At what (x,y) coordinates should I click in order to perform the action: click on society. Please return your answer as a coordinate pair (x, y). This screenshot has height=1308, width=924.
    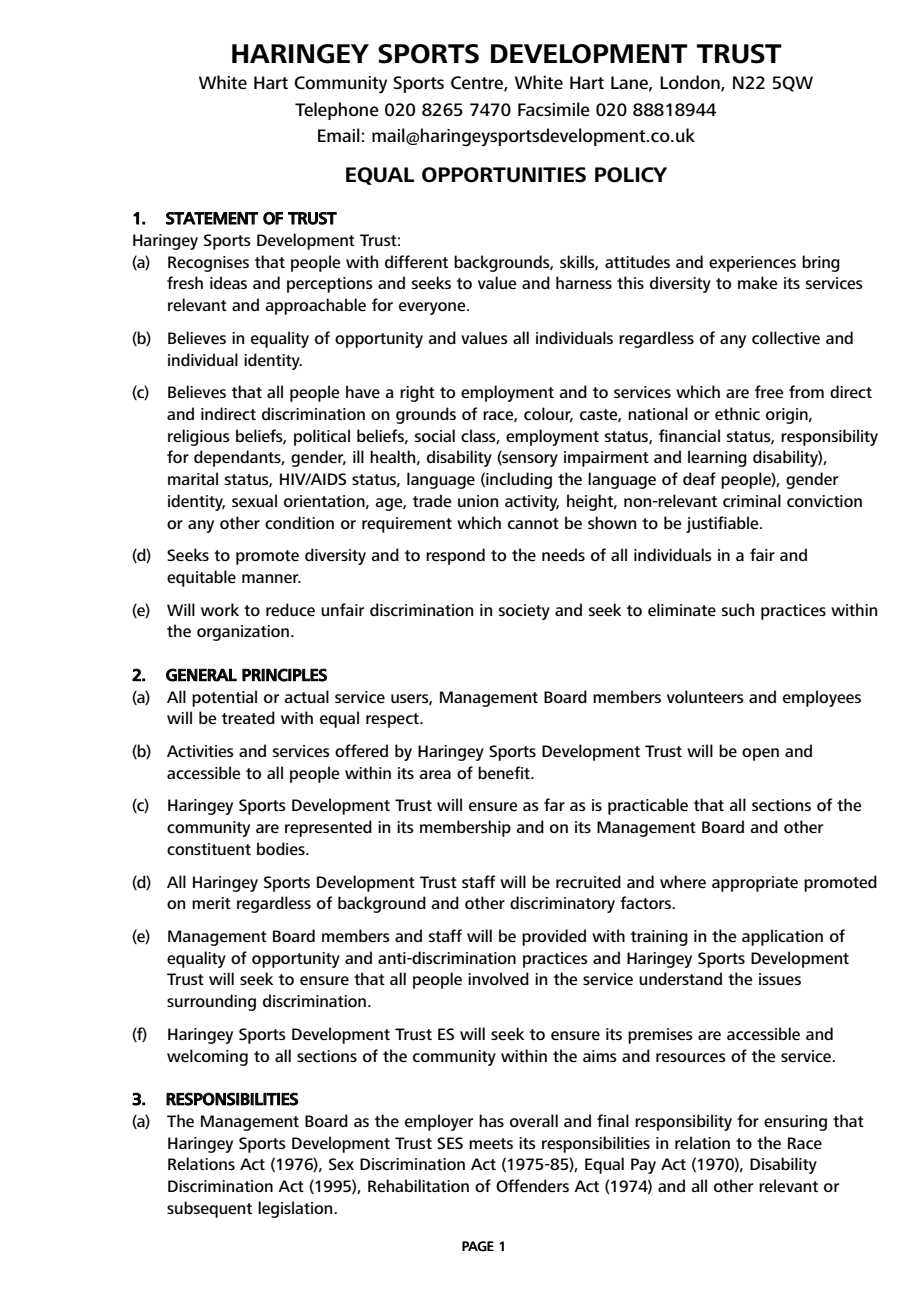
    Looking at the image, I should click on (524, 612).
